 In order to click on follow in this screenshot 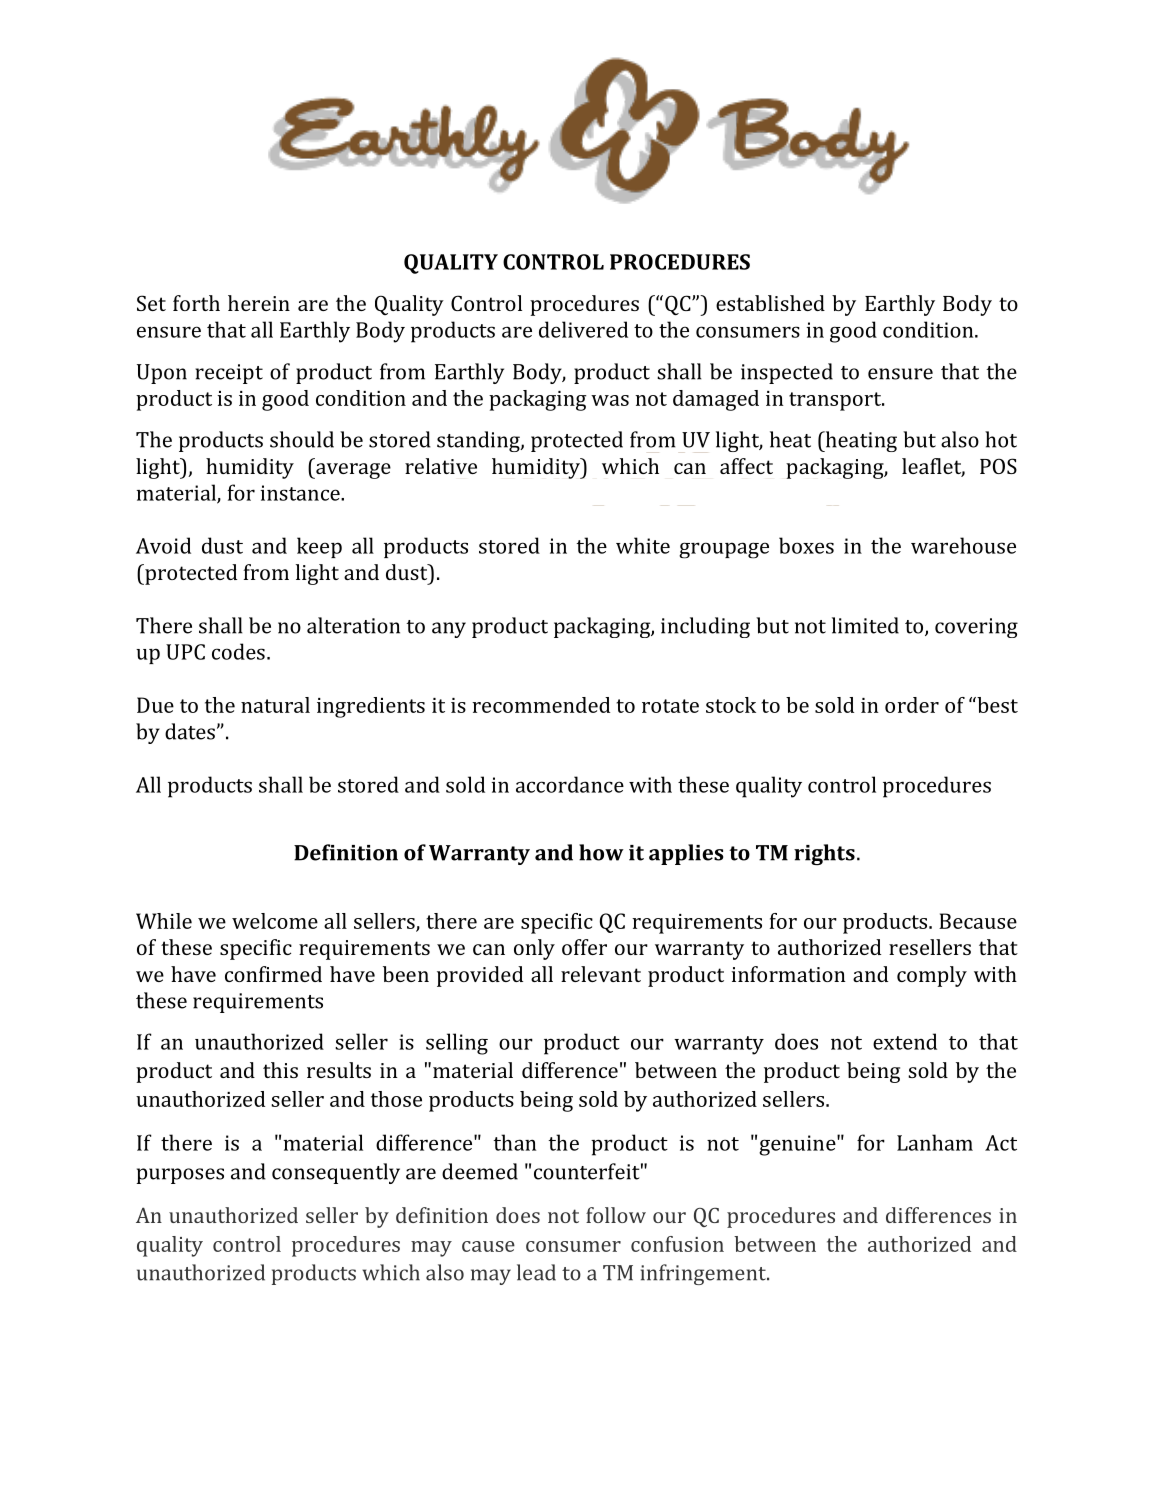, I will do `click(616, 1215)`.
